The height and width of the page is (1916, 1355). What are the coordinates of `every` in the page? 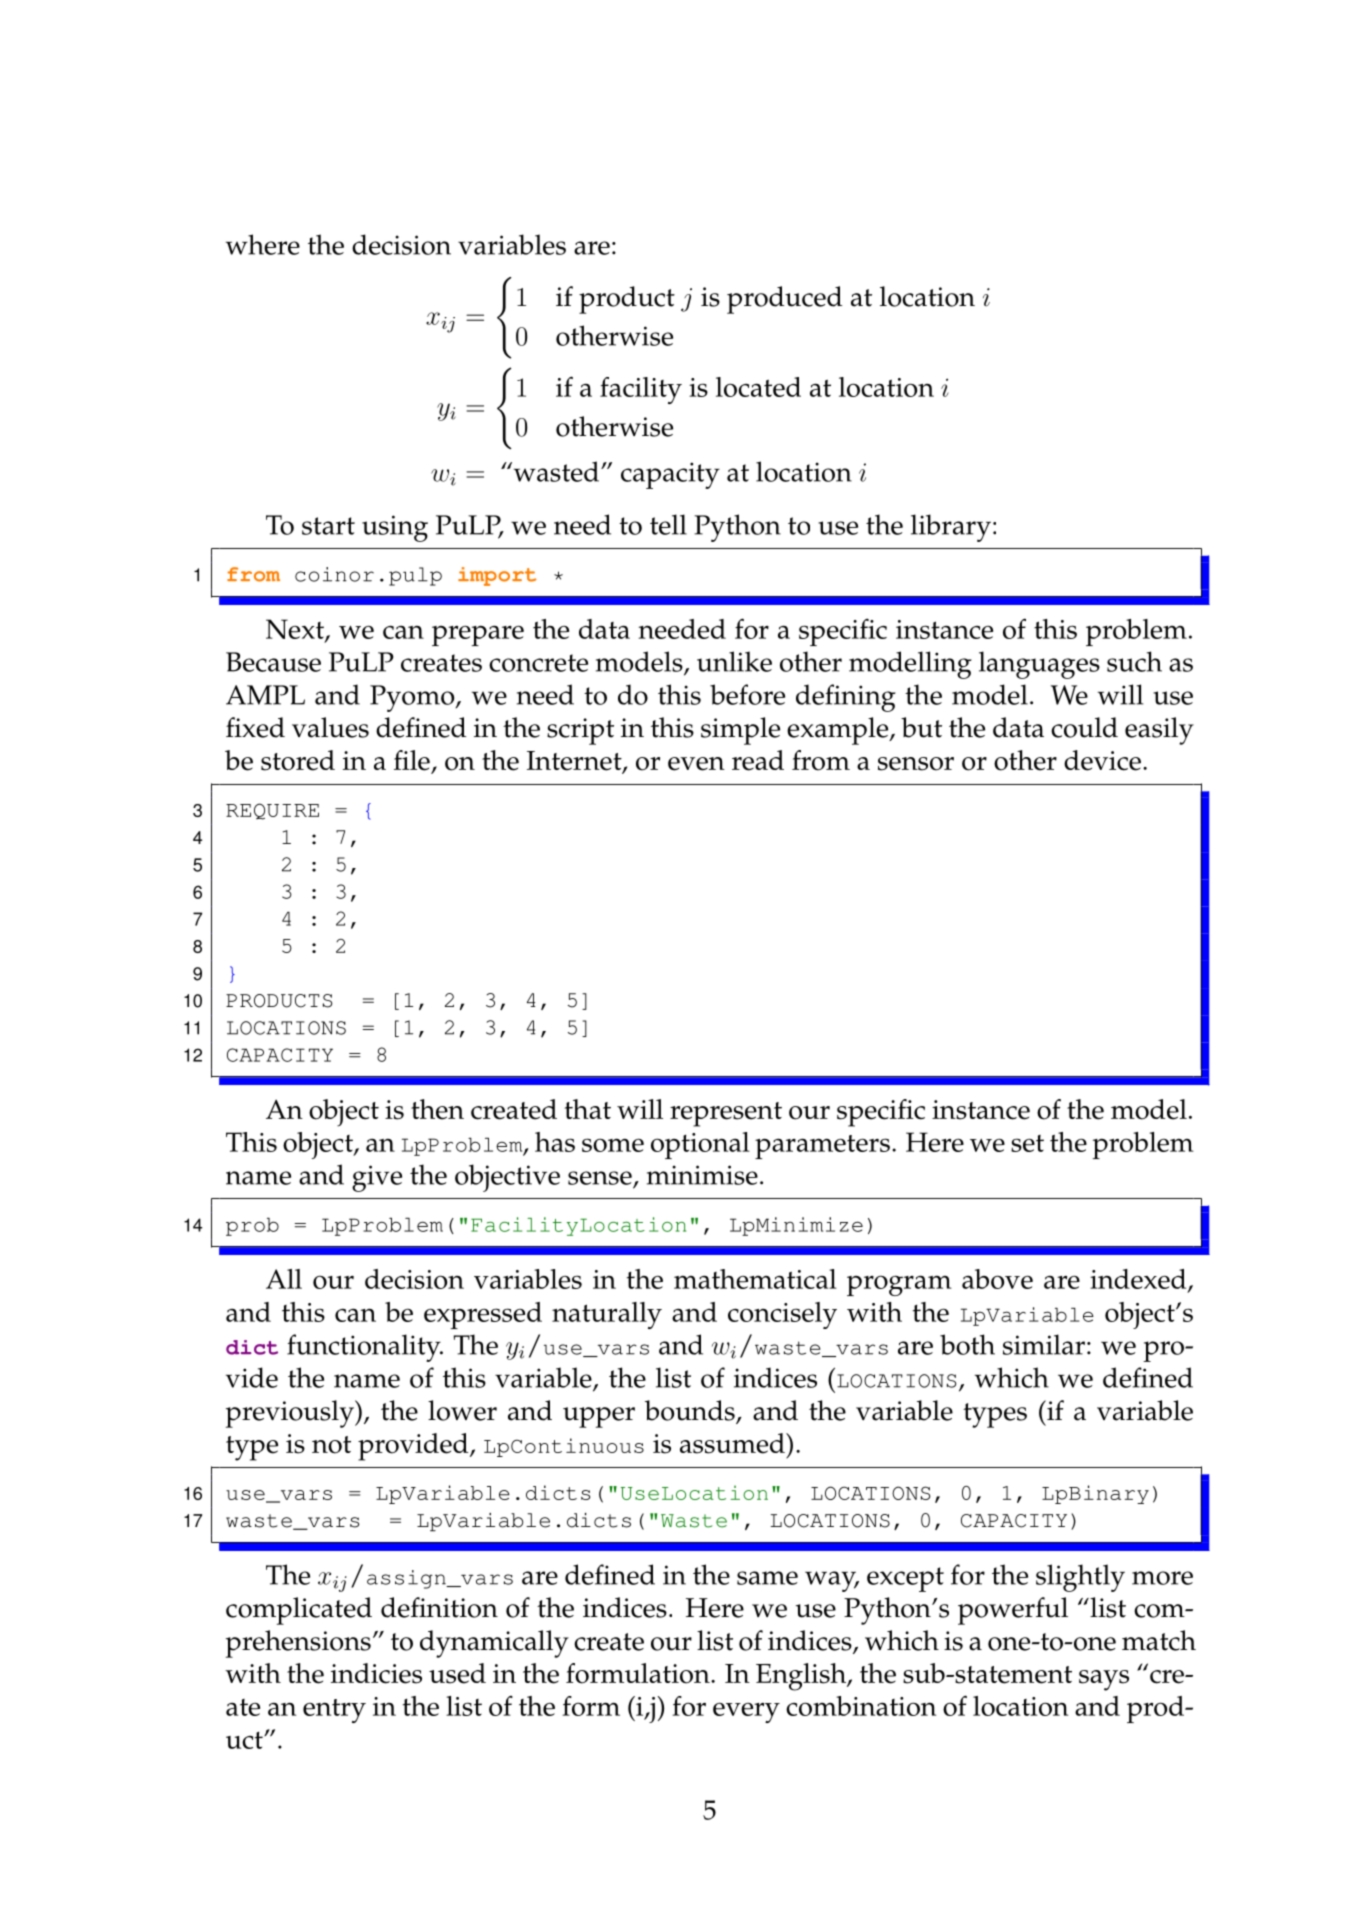 It's located at (746, 1712).
